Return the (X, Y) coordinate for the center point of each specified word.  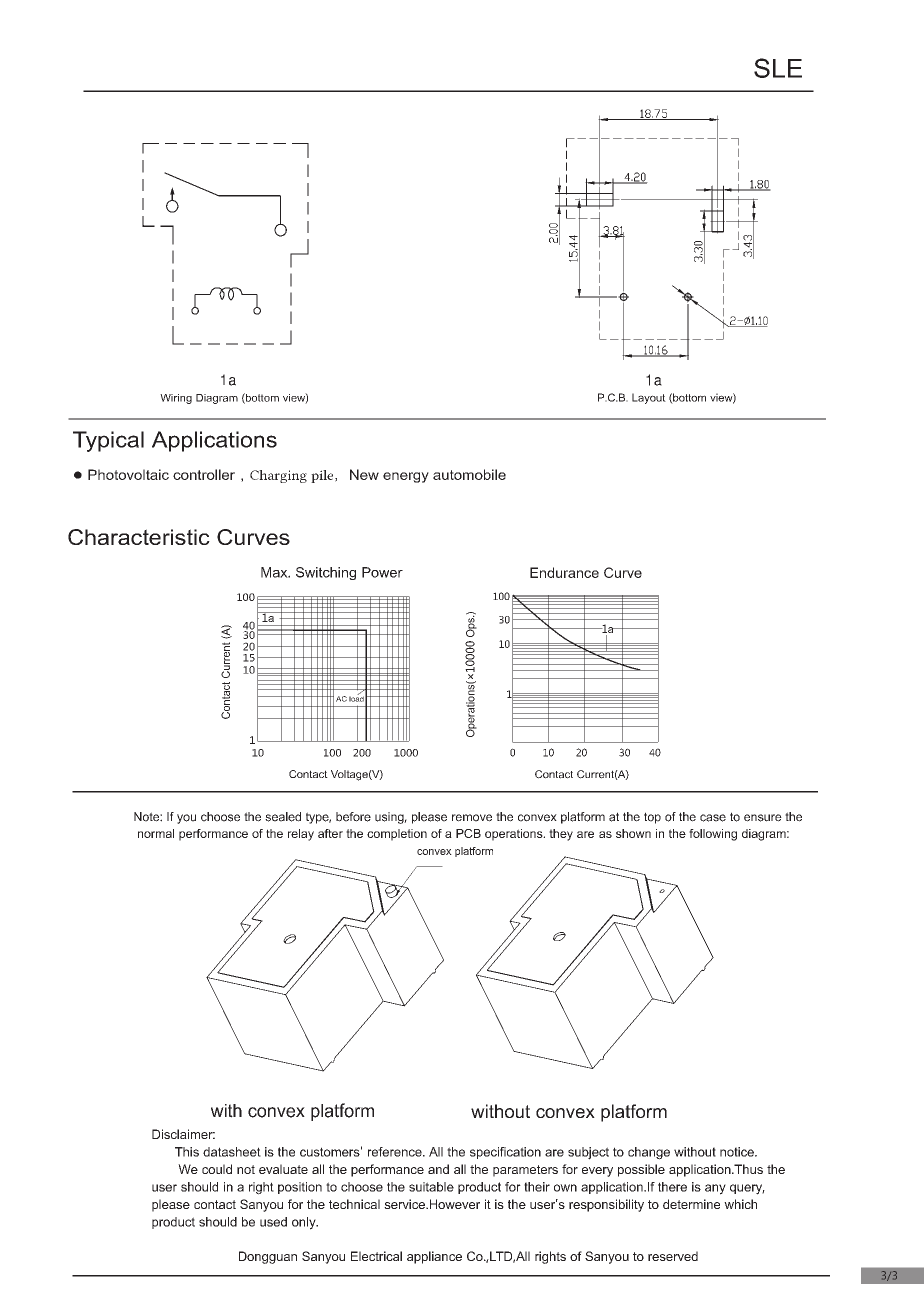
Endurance (564, 572)
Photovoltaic (128, 474)
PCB (468, 833)
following (713, 835)
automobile (469, 474)
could (217, 1169)
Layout (649, 398)
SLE (778, 68)
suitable (431, 1187)
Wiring (176, 399)
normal (156, 833)
